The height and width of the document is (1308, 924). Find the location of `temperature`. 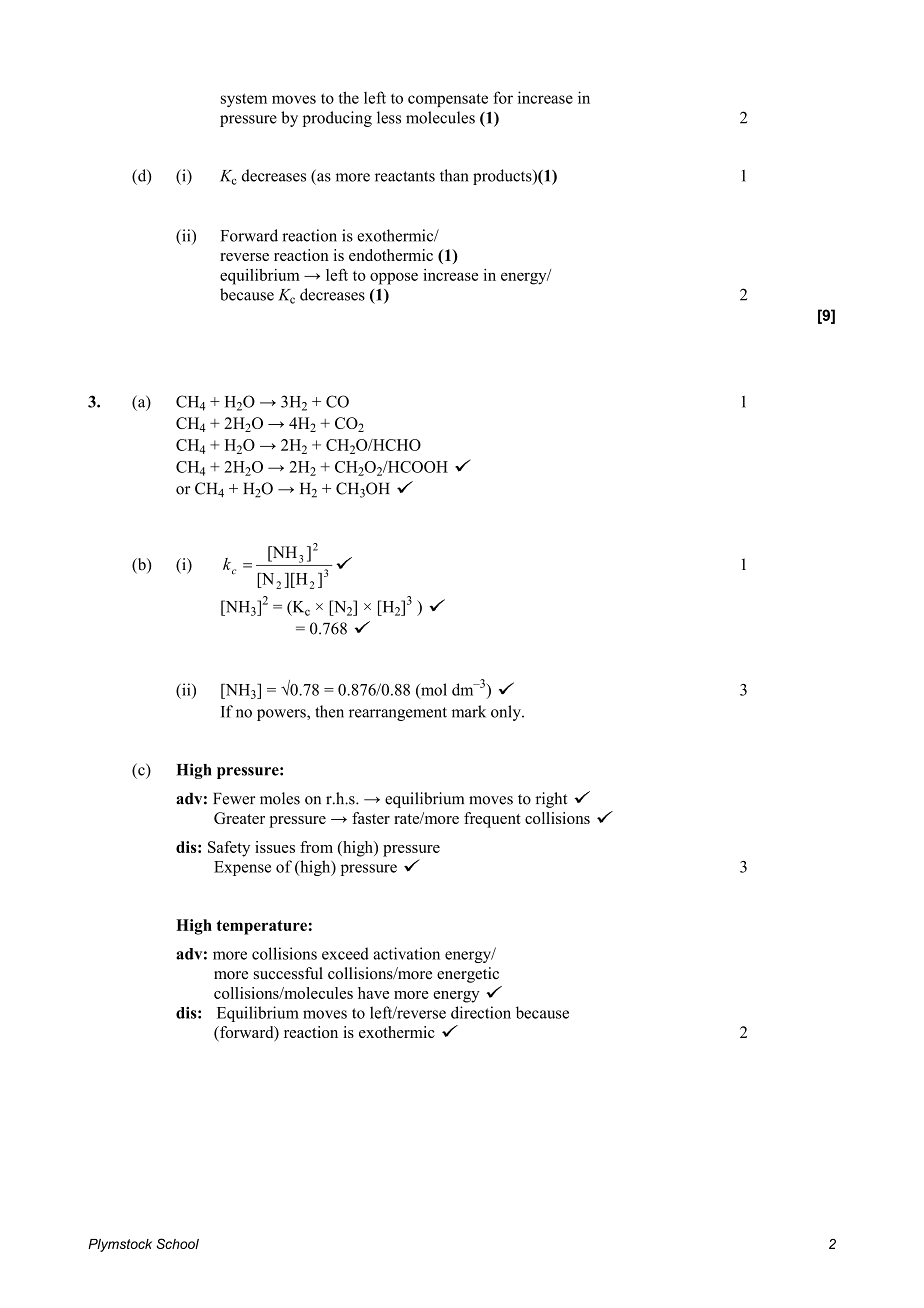

temperature is located at coordinates (261, 927).
